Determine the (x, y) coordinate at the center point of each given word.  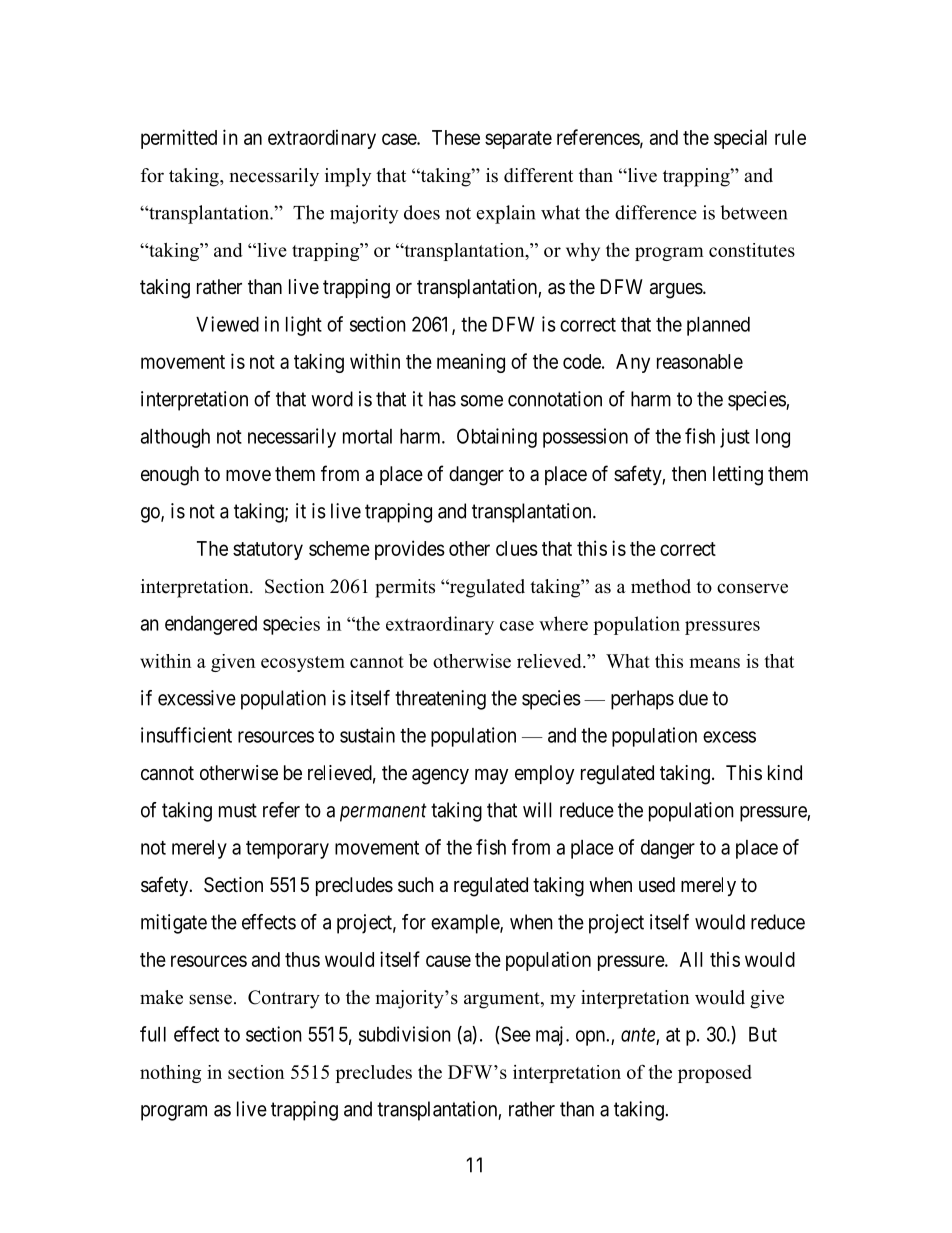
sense (210, 999)
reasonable (700, 361)
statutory (268, 551)
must (238, 810)
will (537, 810)
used (657, 885)
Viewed (227, 324)
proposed (715, 1074)
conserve (752, 588)
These (456, 137)
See (515, 1034)
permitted (179, 139)
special (740, 139)
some (482, 401)
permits (405, 588)
